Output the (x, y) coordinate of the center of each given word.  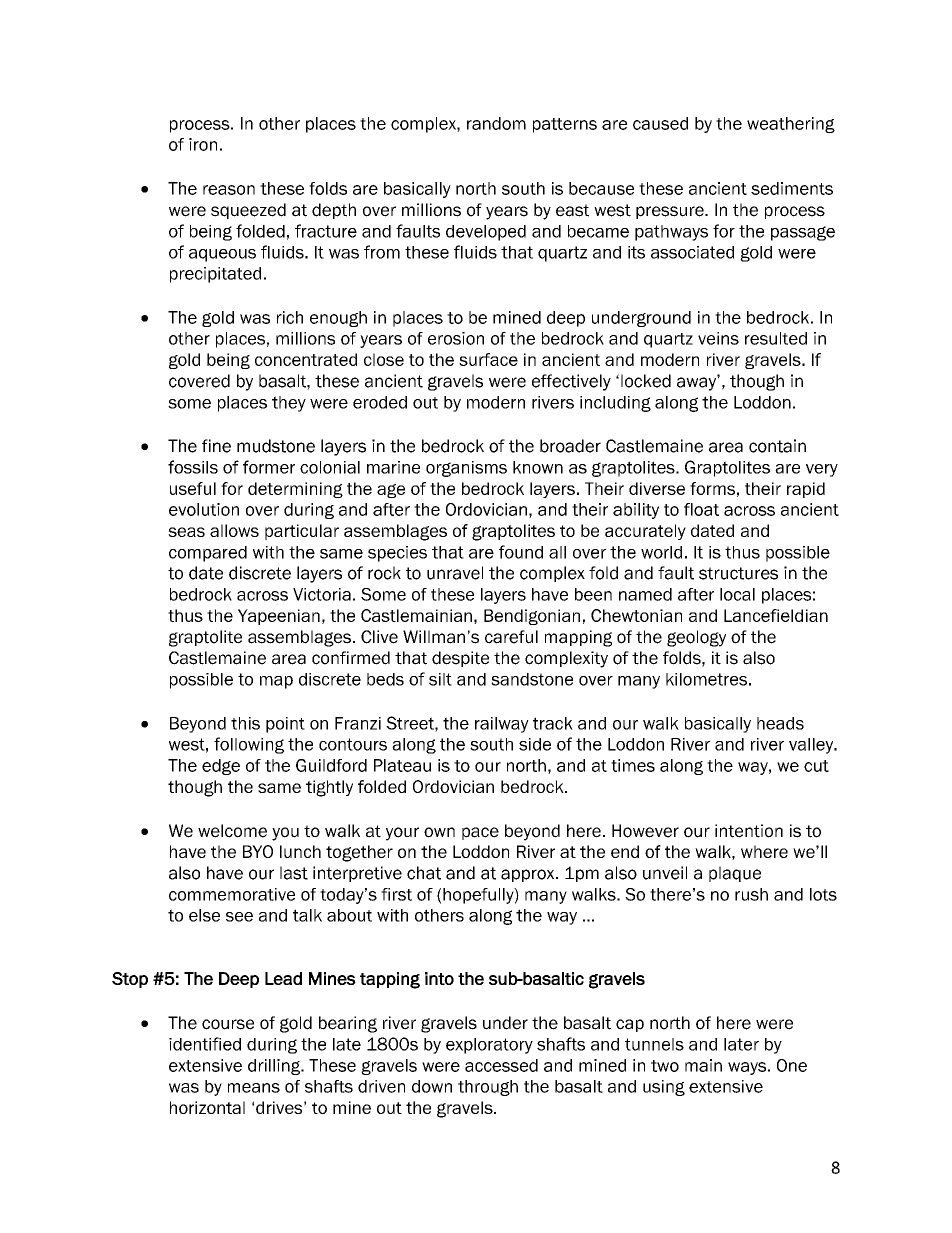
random (496, 123)
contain (777, 446)
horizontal (207, 1107)
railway (502, 725)
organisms (466, 469)
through (488, 1088)
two (665, 1066)
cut (816, 766)
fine (216, 446)
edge (221, 767)
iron (203, 144)
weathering (791, 125)
